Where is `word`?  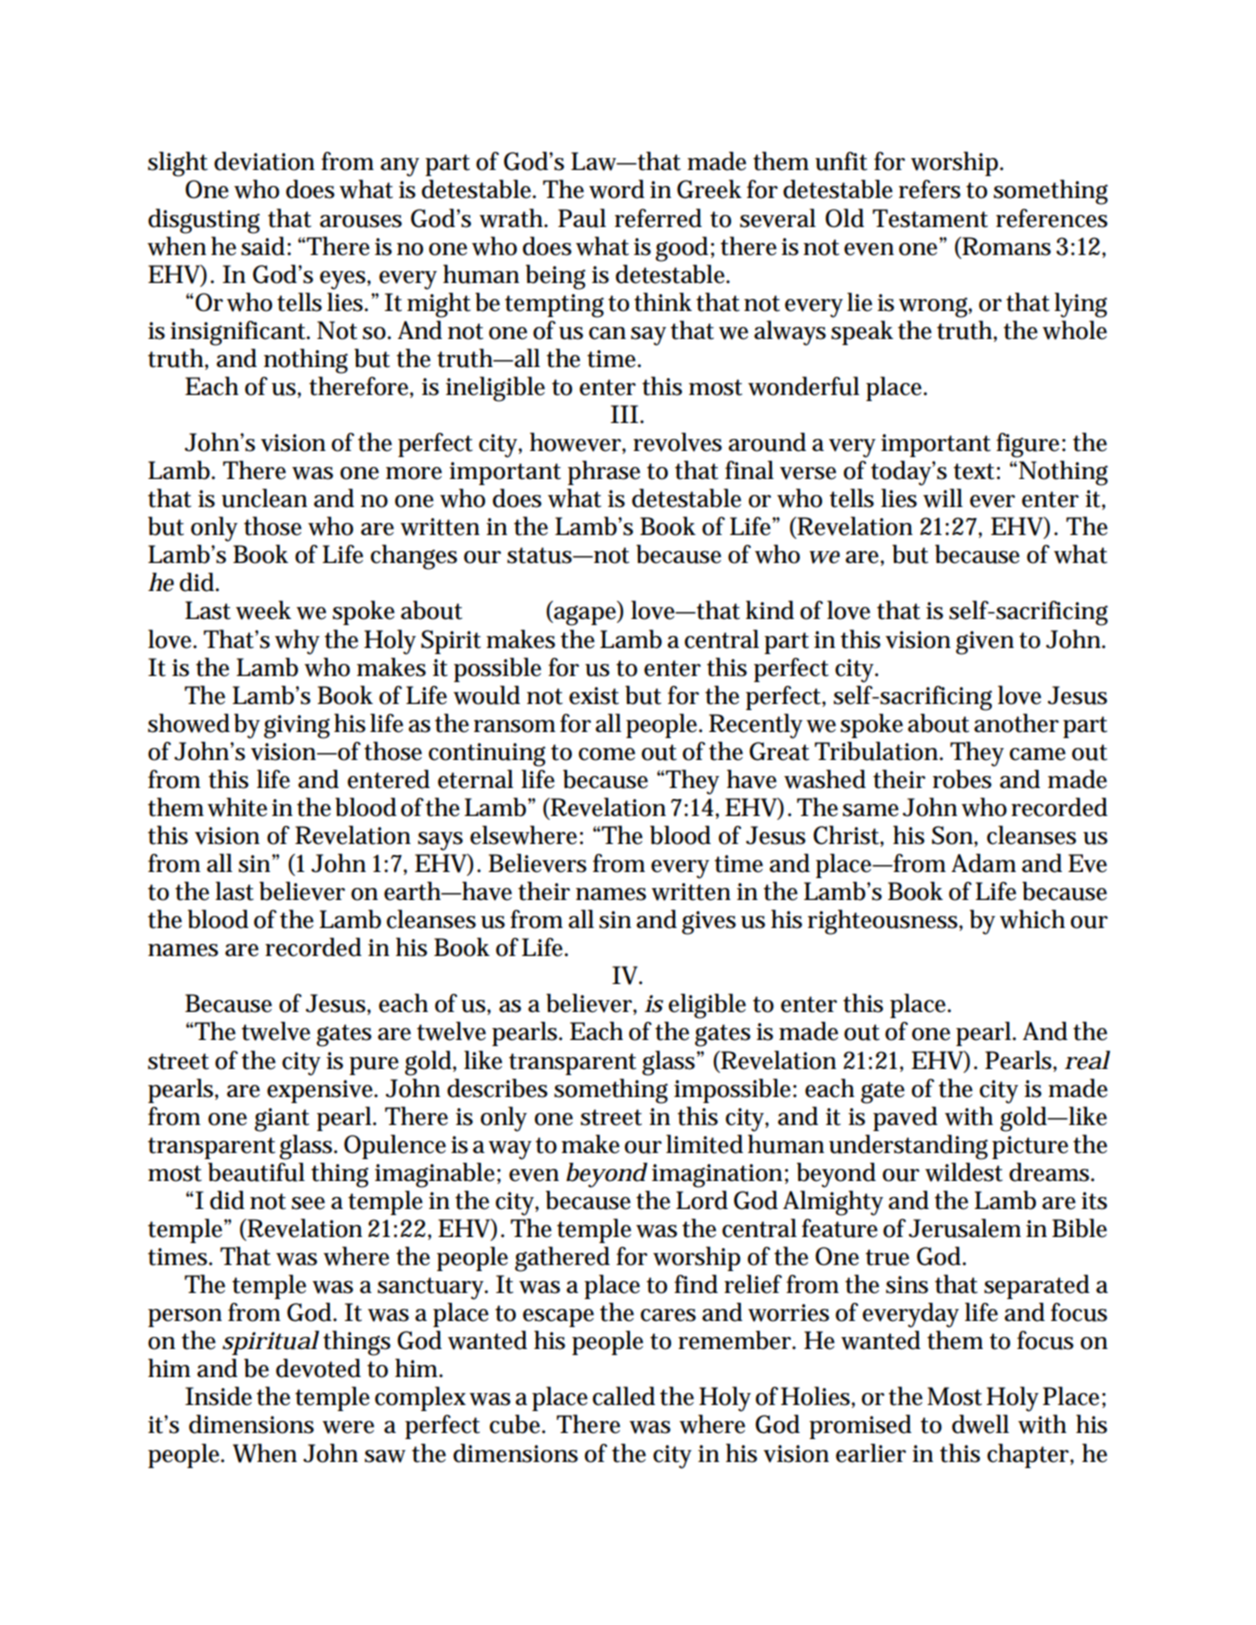 word is located at coordinates (617, 189).
